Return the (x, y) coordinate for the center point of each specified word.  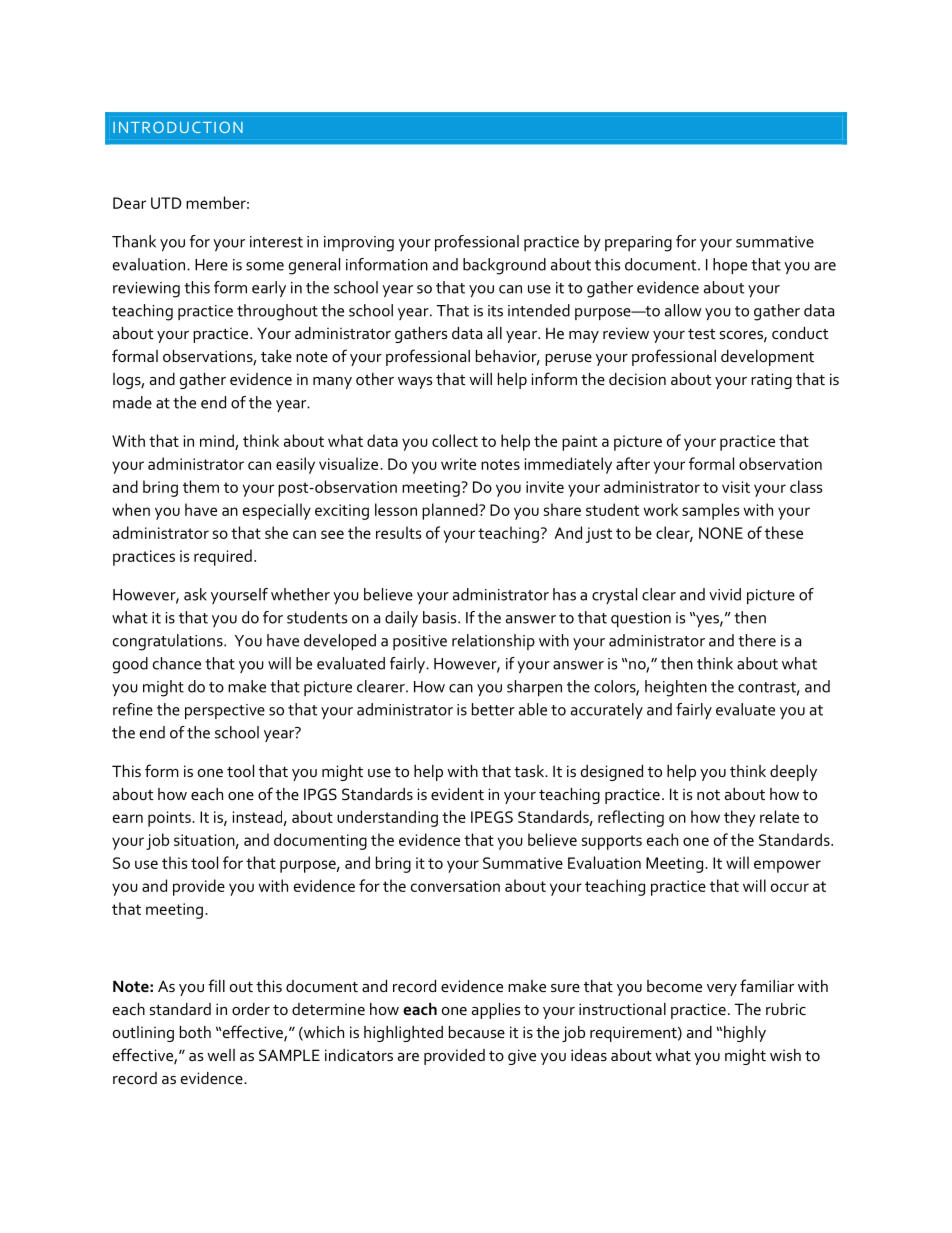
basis (441, 617)
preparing (638, 244)
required (223, 557)
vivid (725, 594)
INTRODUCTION (178, 127)
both (195, 1032)
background (504, 266)
